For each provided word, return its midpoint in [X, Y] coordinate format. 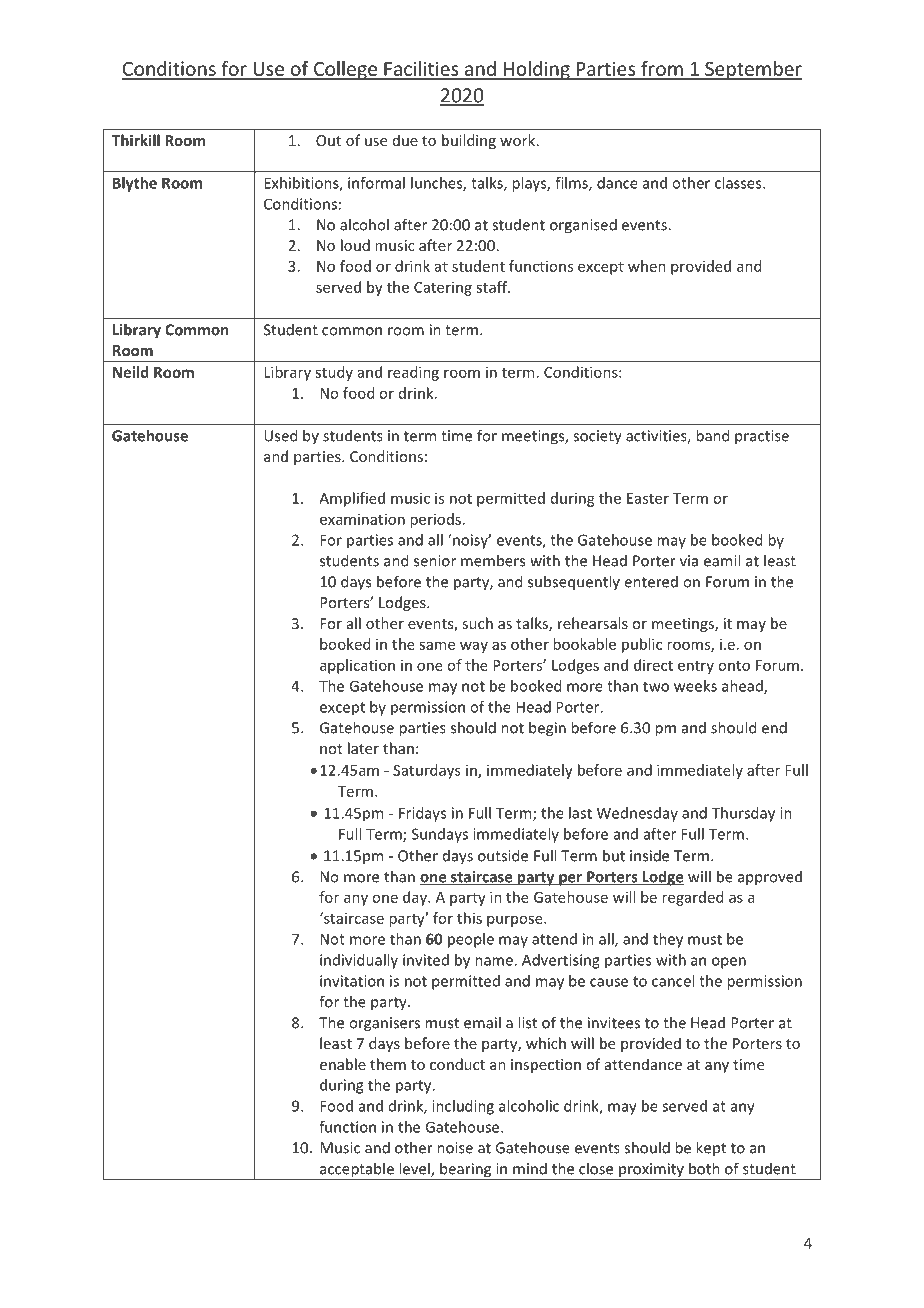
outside [503, 855]
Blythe [135, 184]
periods [435, 520]
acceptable [356, 1171]
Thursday [743, 814]
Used [280, 435]
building [469, 141]
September [752, 70]
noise [455, 1148]
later [363, 748]
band [712, 435]
